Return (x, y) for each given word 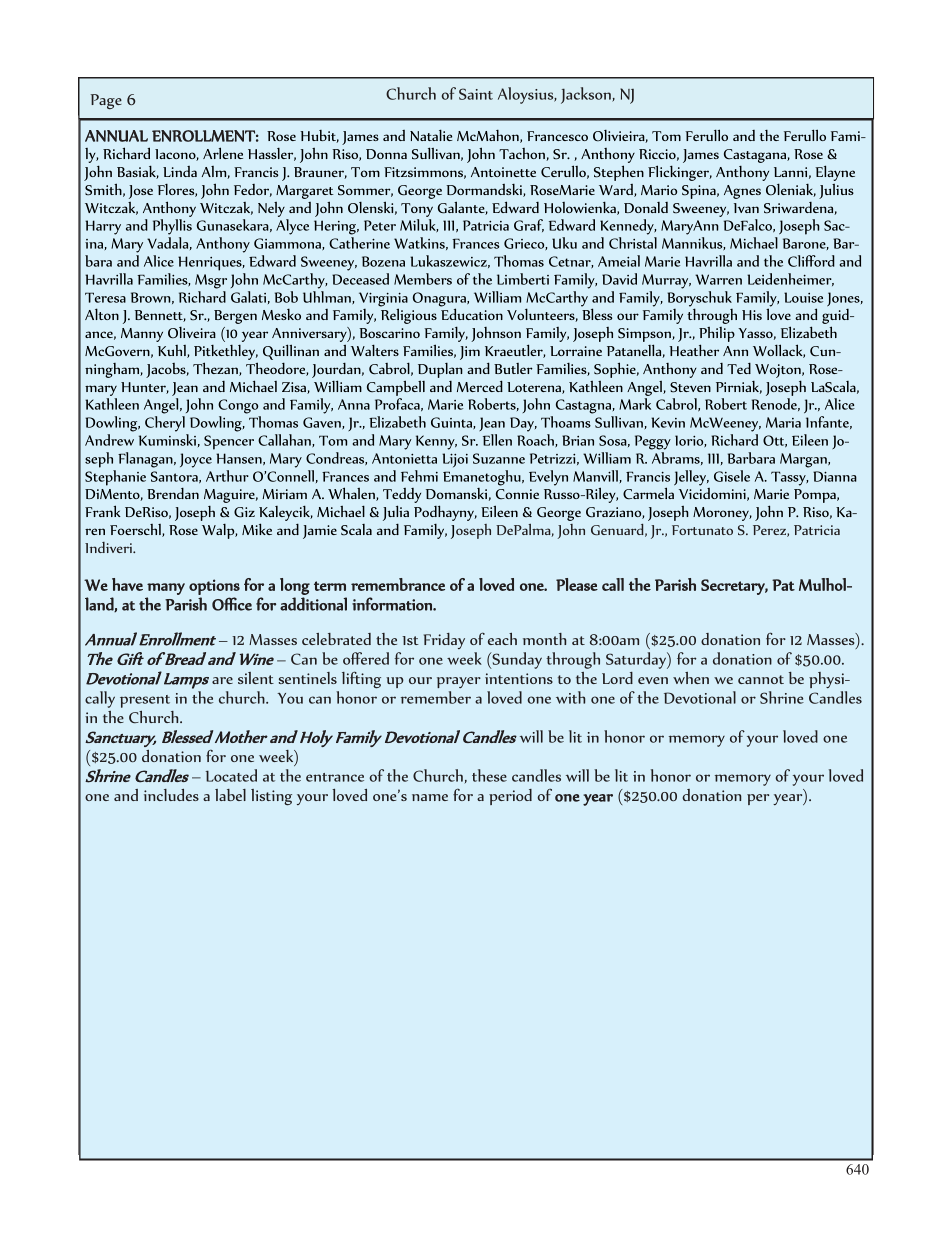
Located (231, 775)
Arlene (223, 153)
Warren (718, 279)
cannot (761, 679)
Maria (783, 422)
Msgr (211, 281)
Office (232, 604)
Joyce (196, 460)
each (502, 639)
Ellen (497, 440)
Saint (476, 94)
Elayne (835, 173)
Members (423, 279)
